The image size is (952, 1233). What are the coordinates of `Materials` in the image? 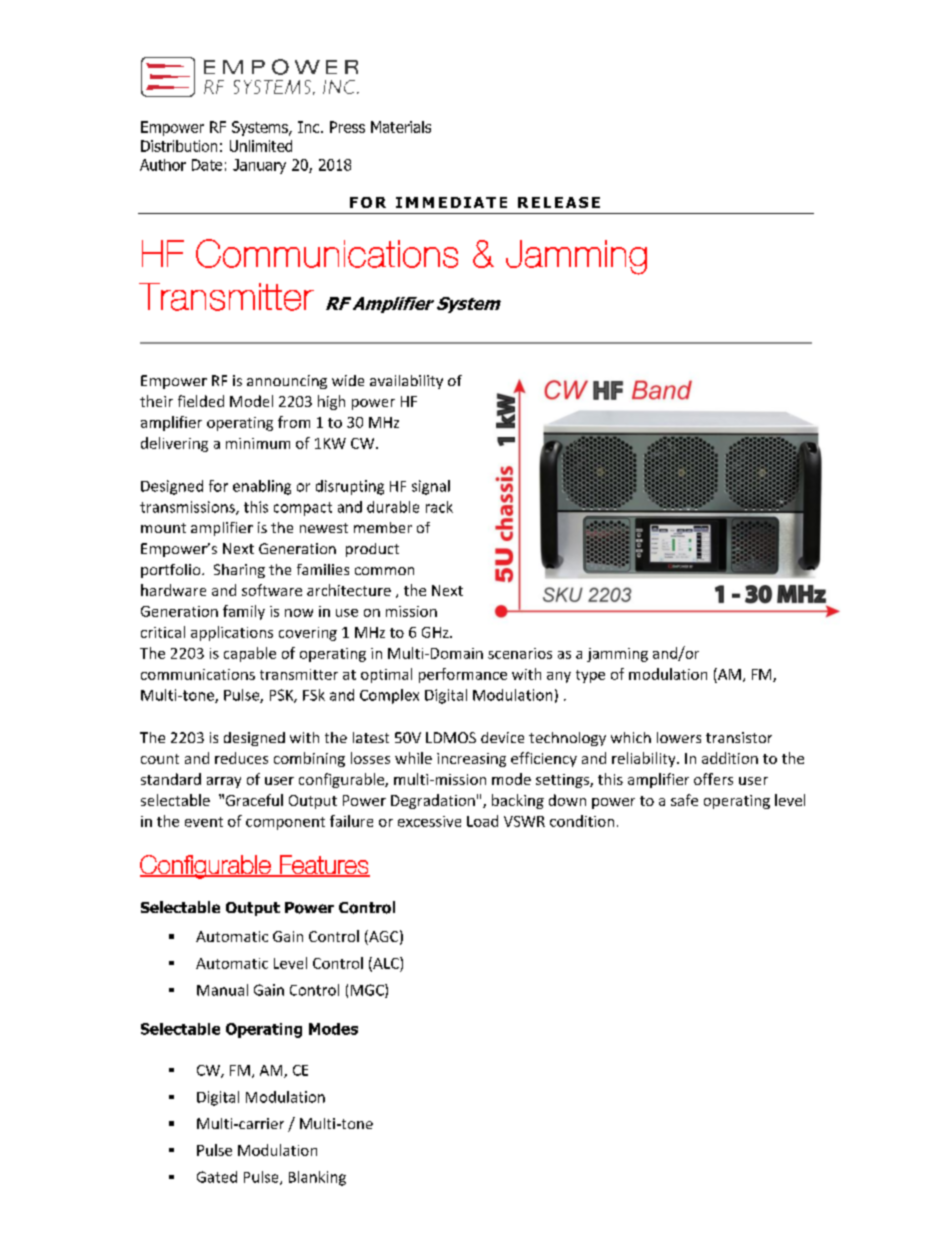 It's located at (401, 127).
